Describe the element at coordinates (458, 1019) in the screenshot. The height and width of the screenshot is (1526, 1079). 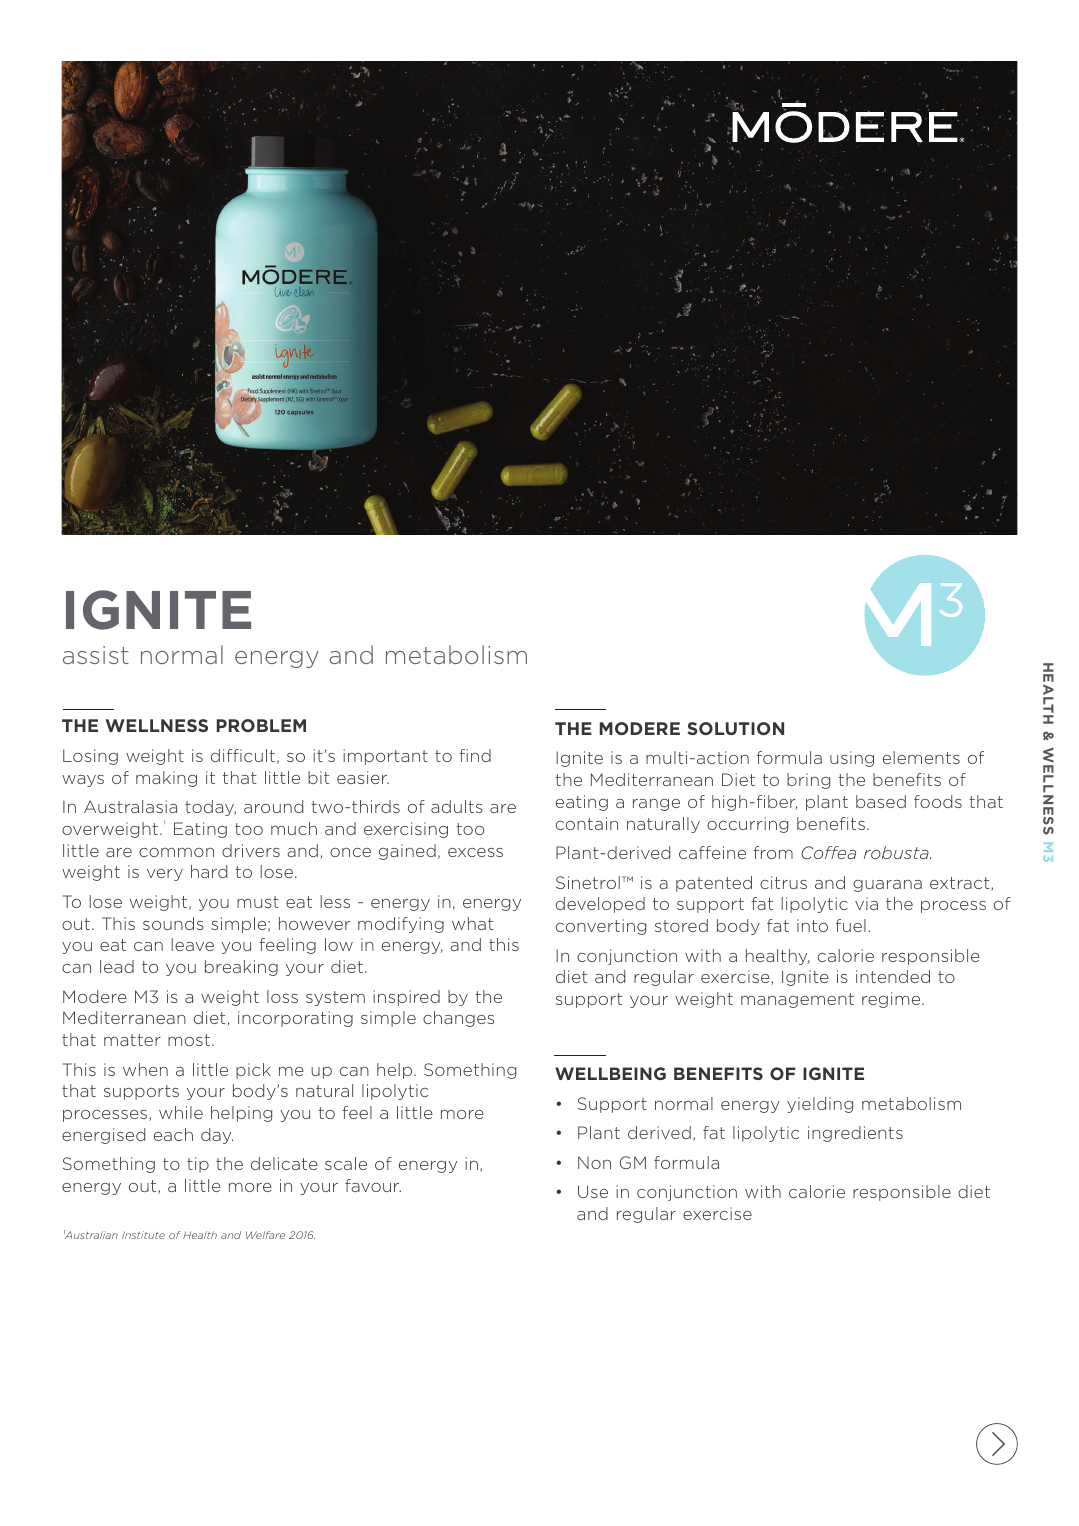
I see `changes` at that location.
